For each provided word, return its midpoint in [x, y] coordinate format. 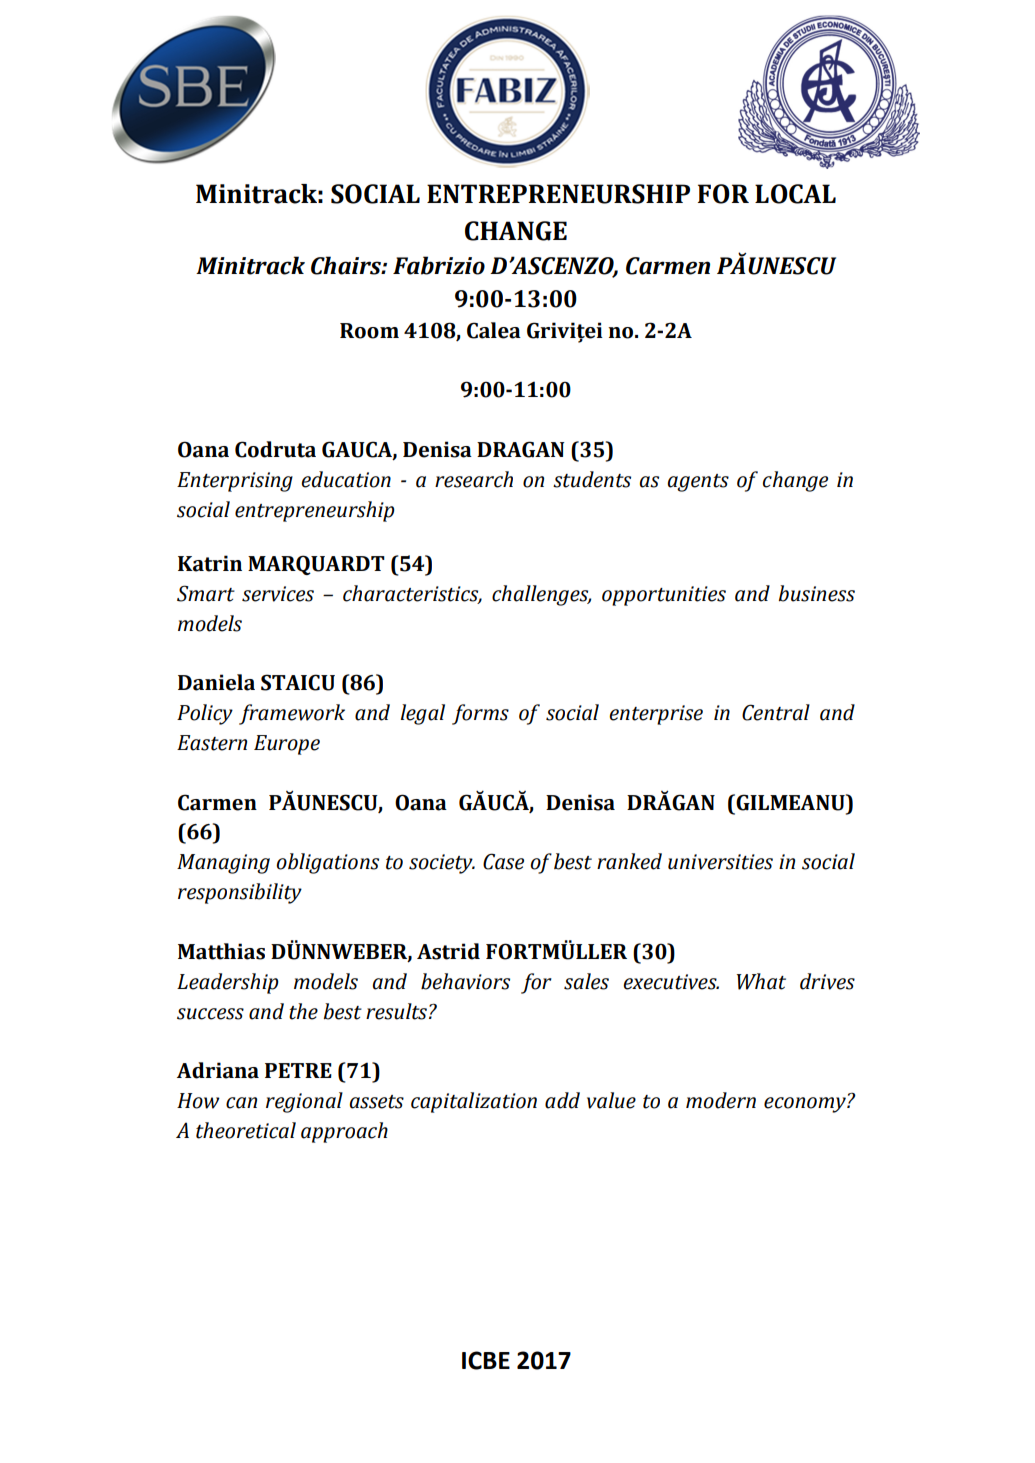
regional [304, 1102]
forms [480, 714]
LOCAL [795, 194]
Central [776, 712]
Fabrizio [439, 265]
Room [369, 331]
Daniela [216, 682]
